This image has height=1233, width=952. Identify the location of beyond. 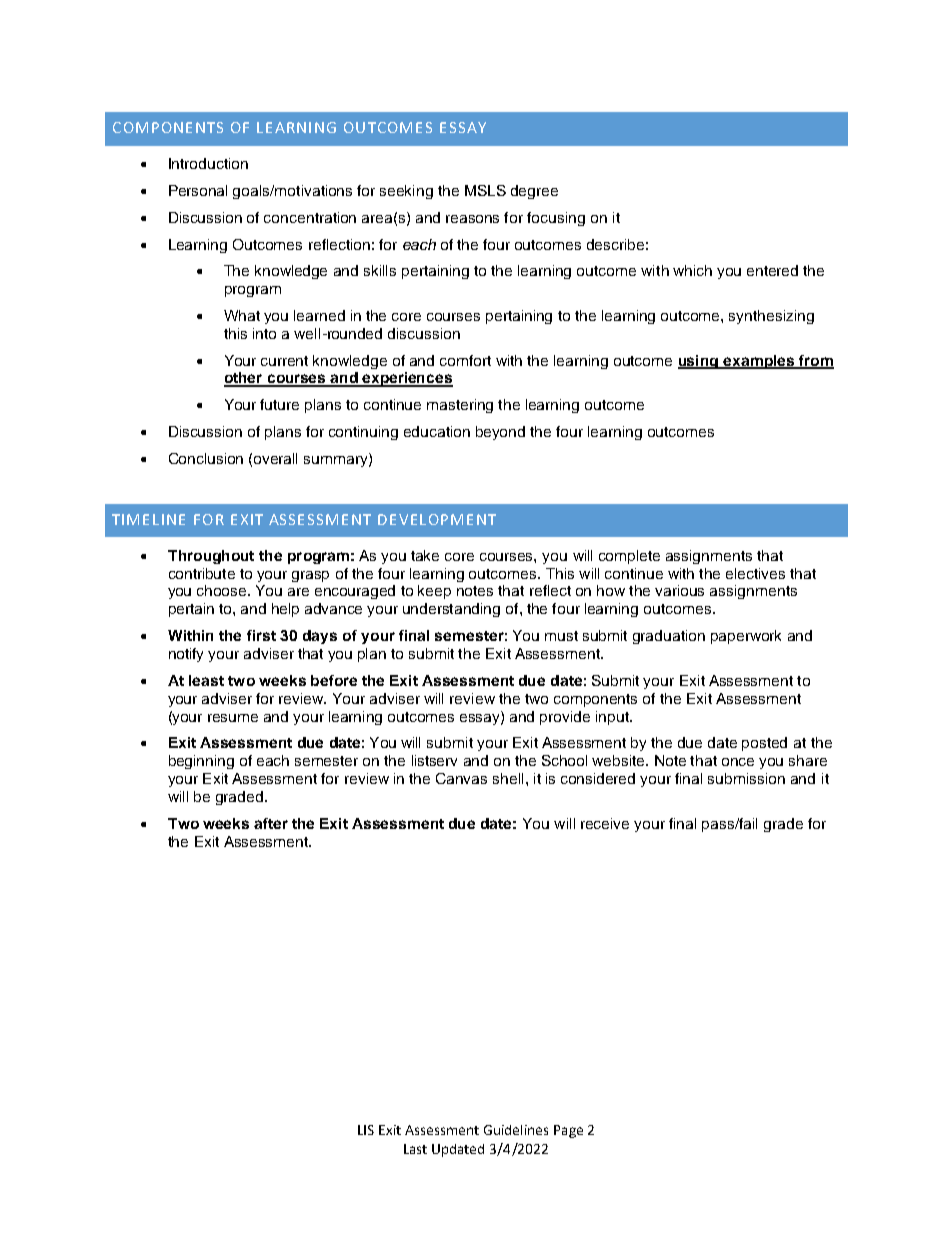
(500, 433).
